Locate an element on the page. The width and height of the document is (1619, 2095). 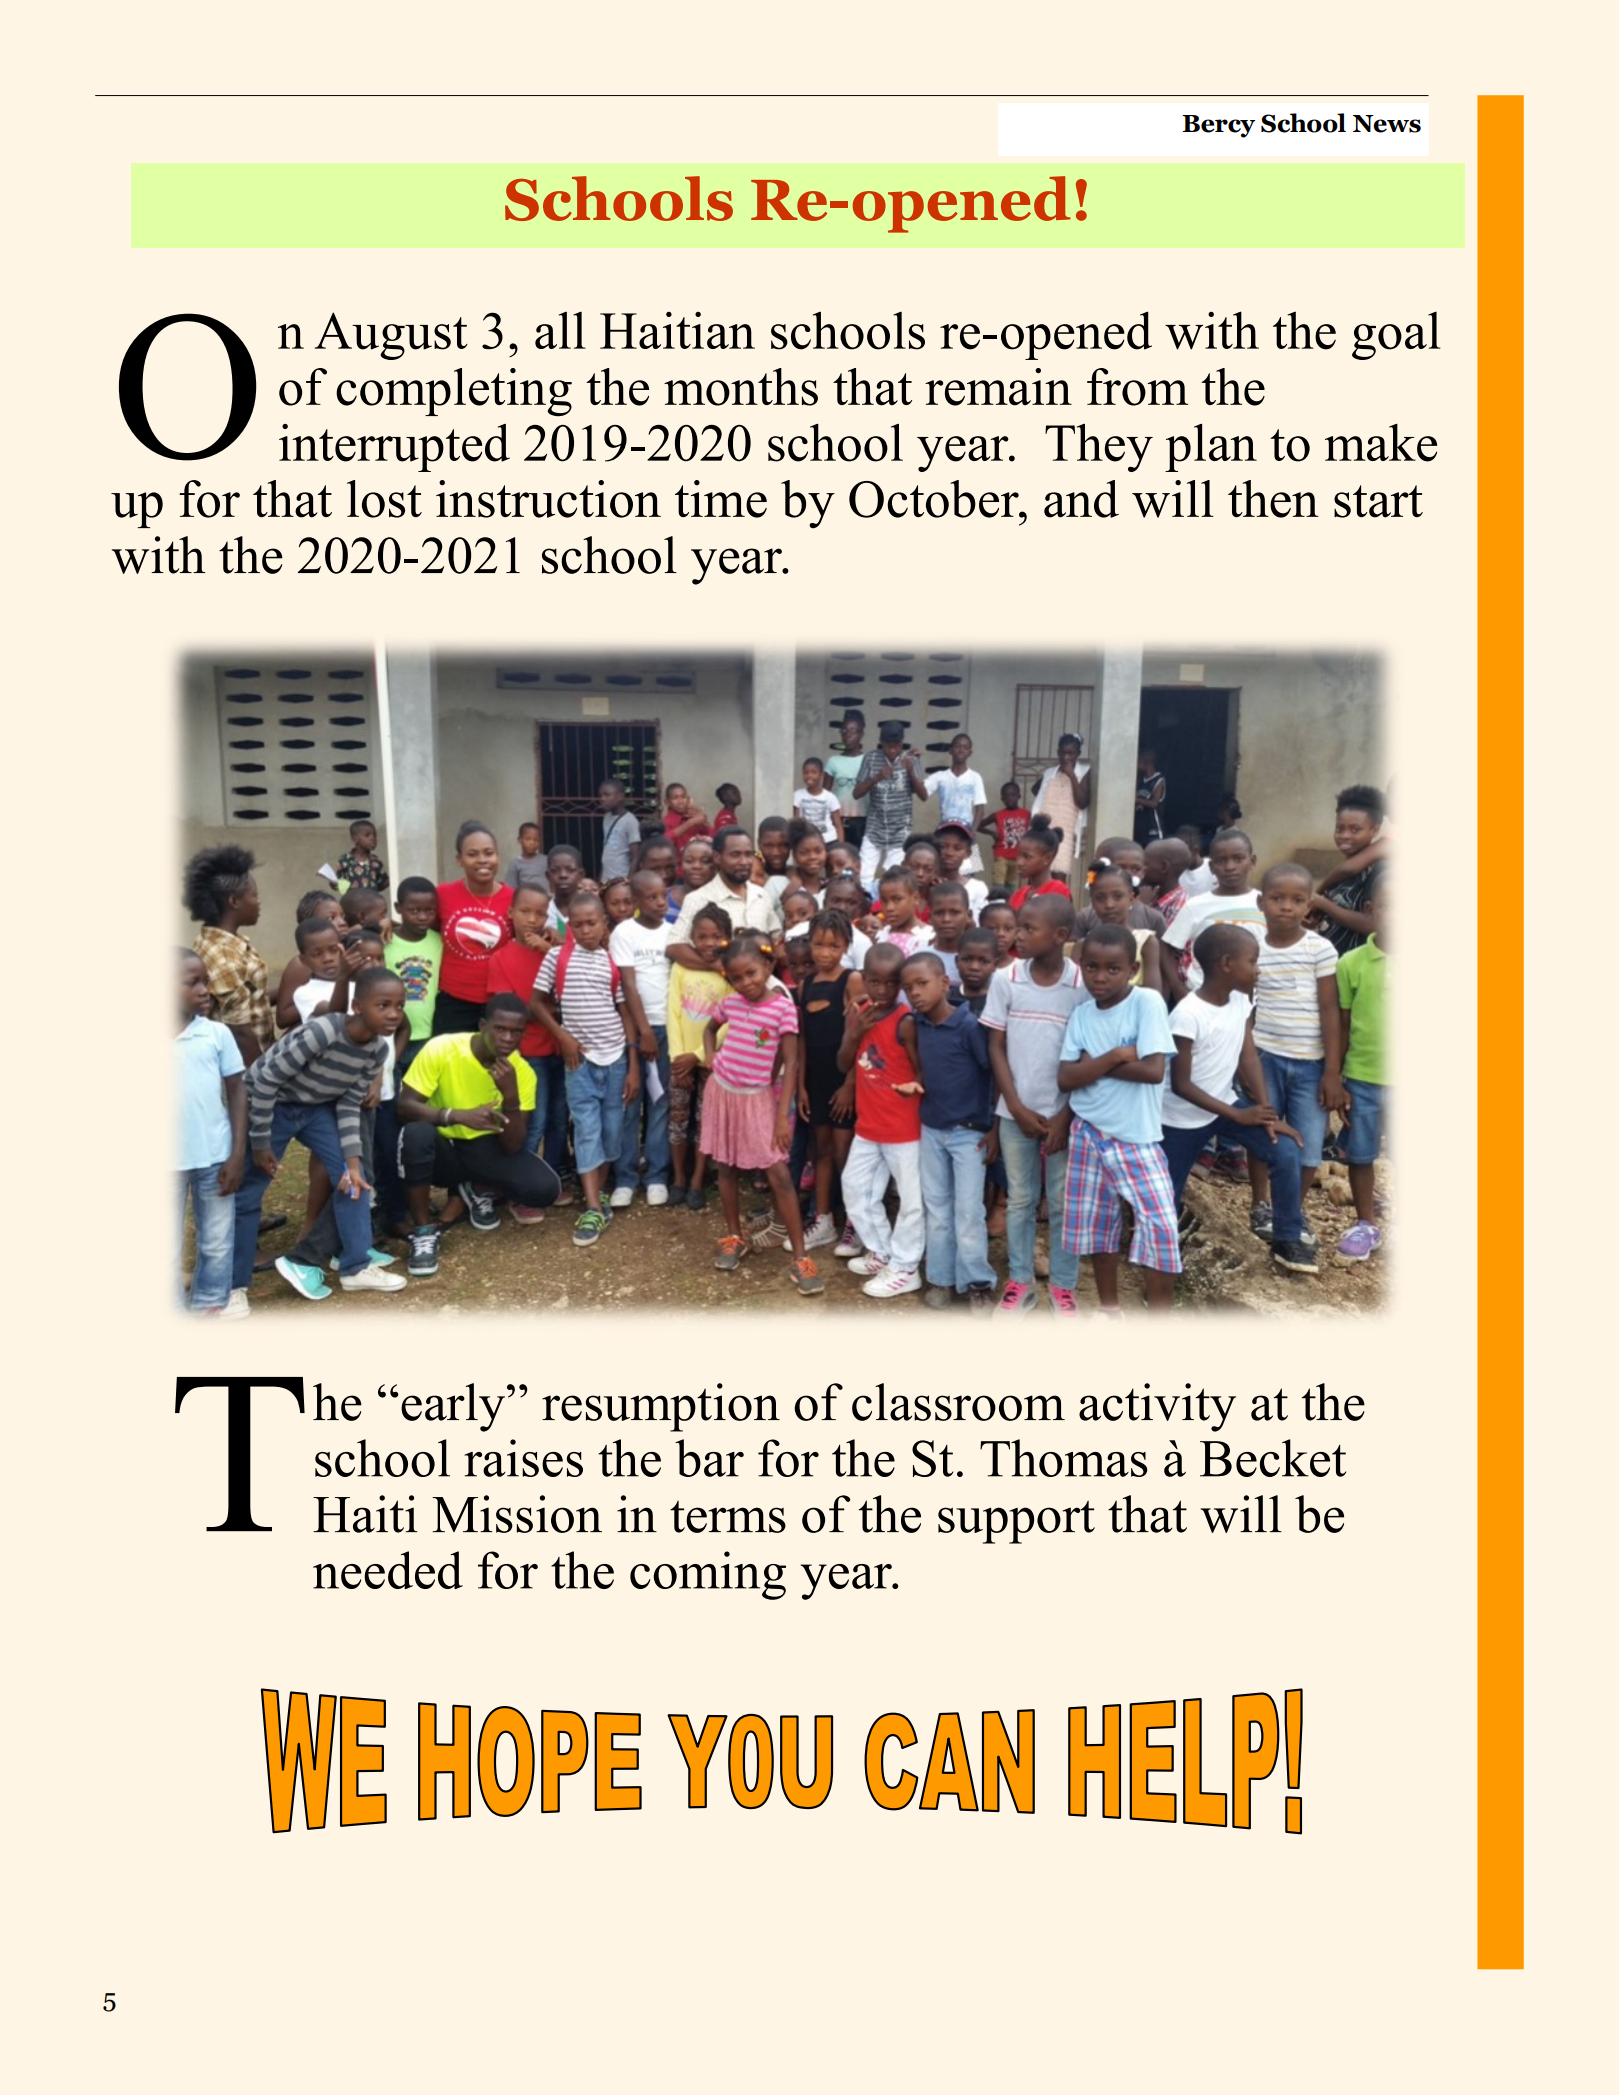
early is located at coordinates (453, 1407).
